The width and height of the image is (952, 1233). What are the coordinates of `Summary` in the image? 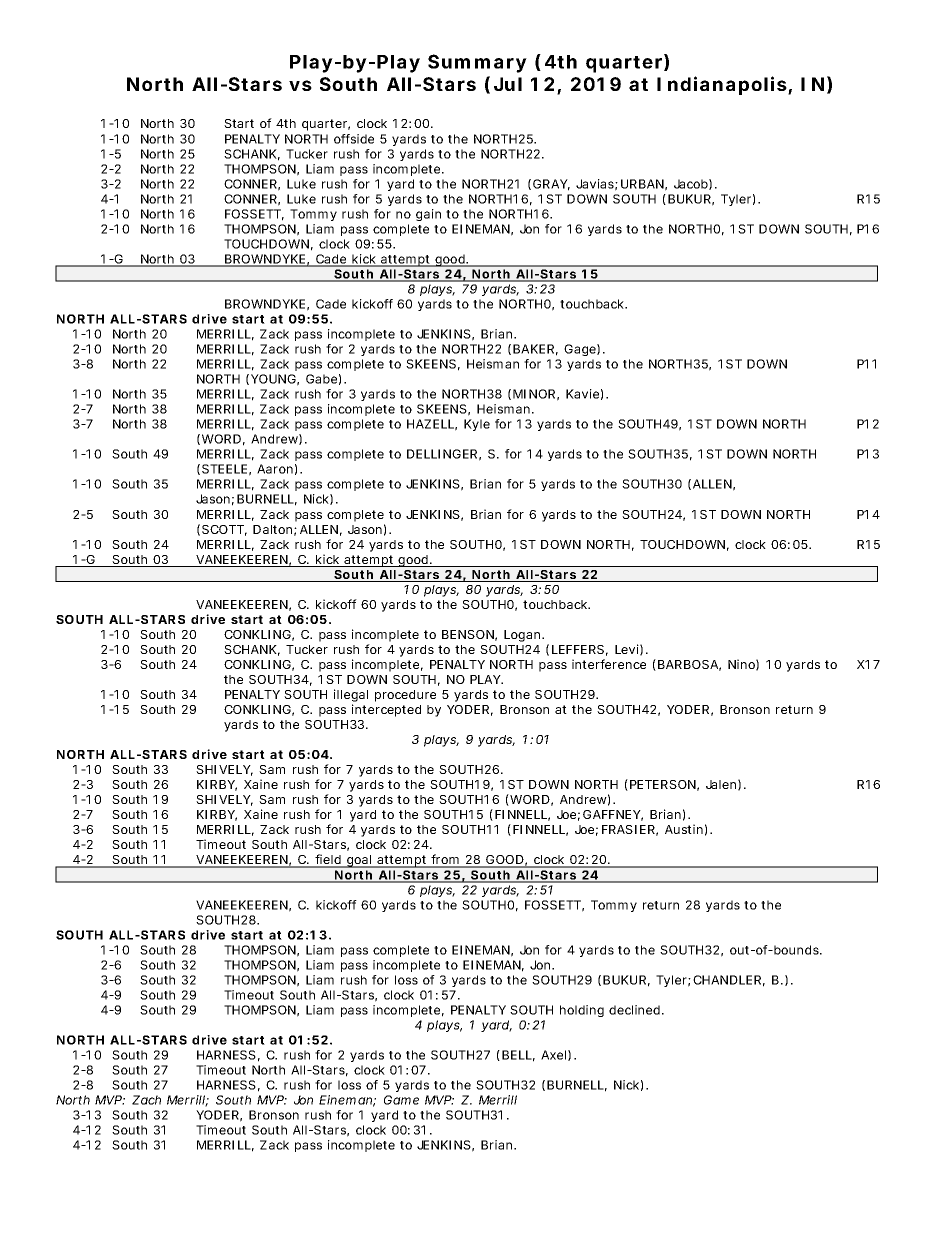 It's located at (477, 63).
